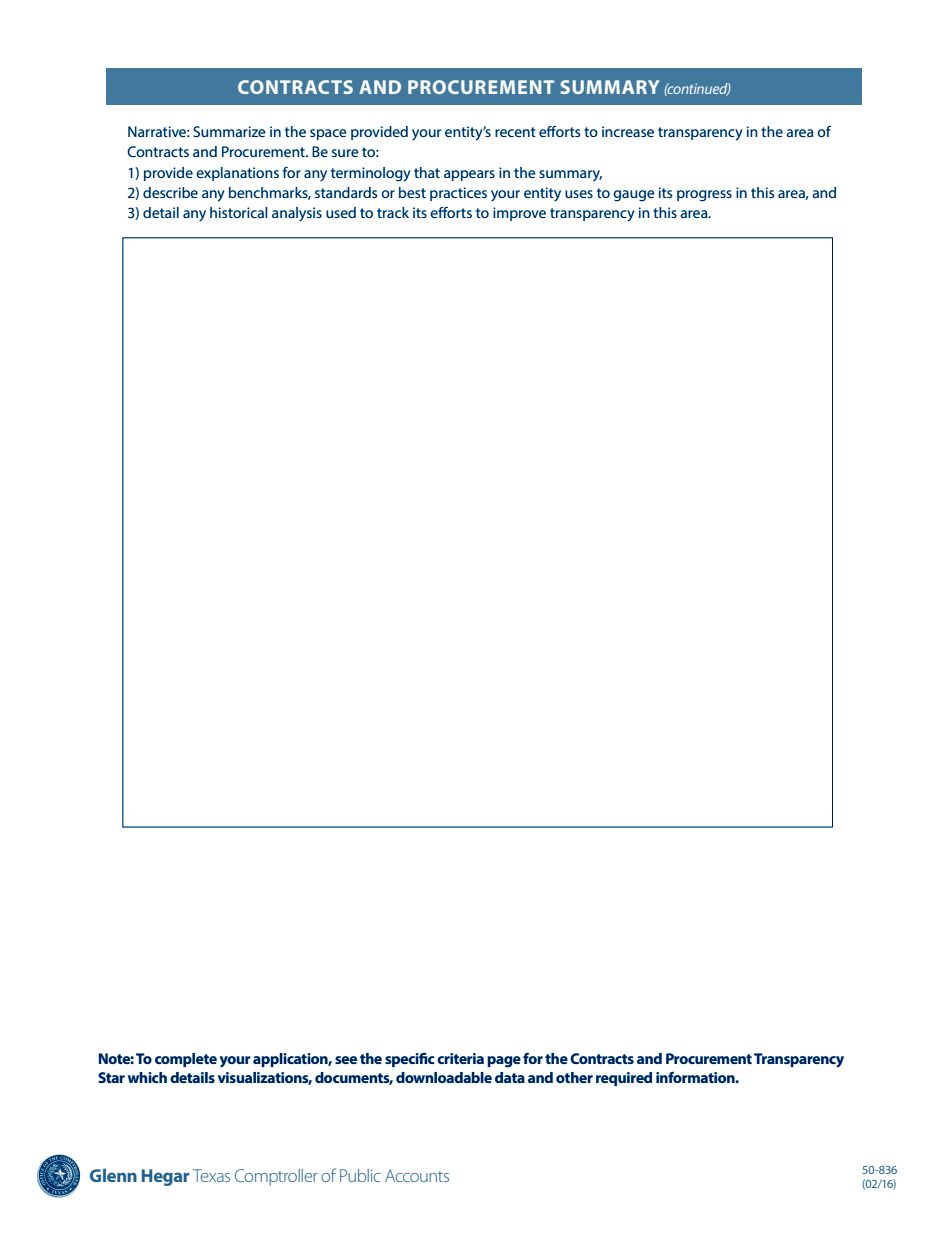  What do you see at coordinates (166, 1177) in the page?
I see `Hegar` at bounding box center [166, 1177].
